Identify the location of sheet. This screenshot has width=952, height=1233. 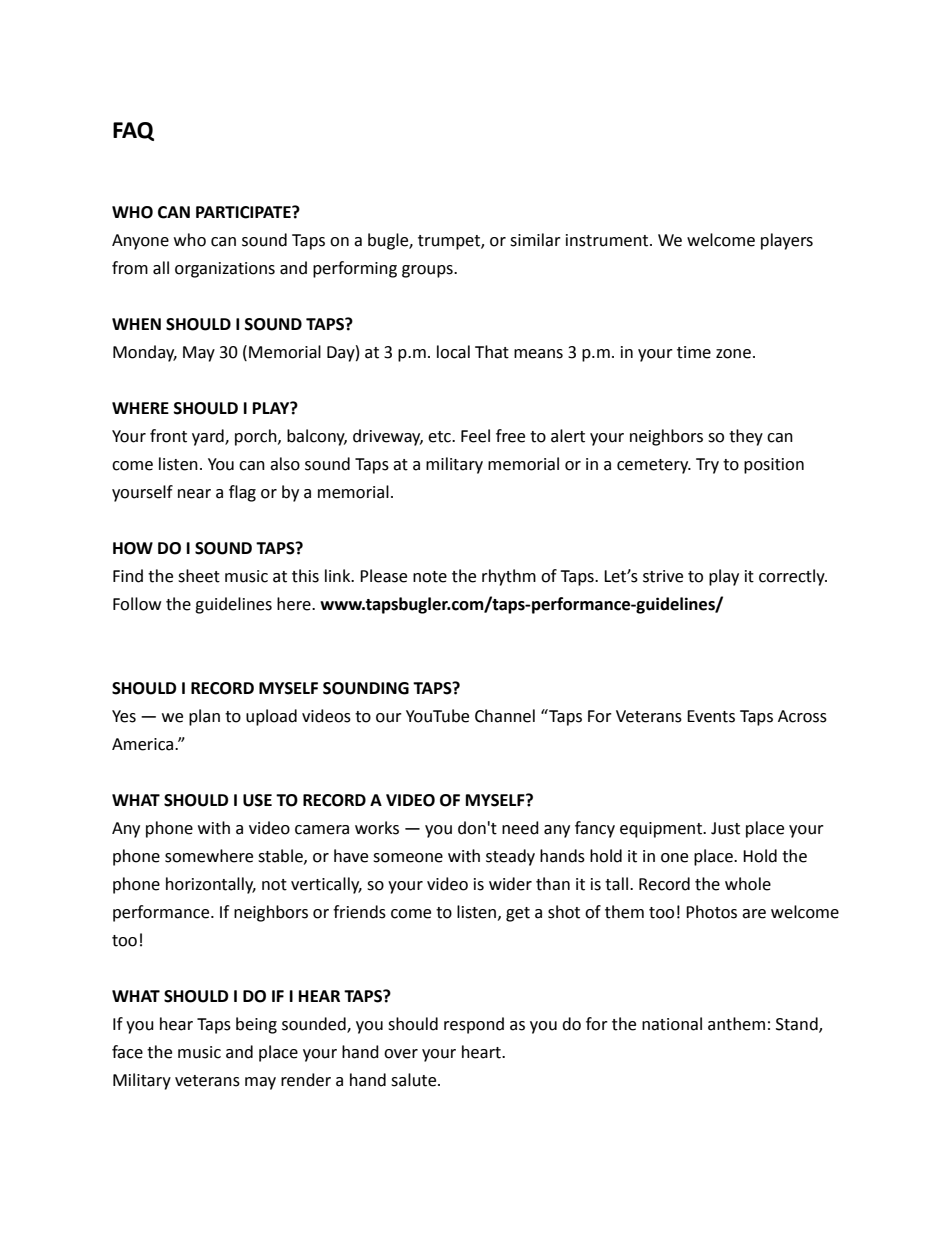
(199, 576).
